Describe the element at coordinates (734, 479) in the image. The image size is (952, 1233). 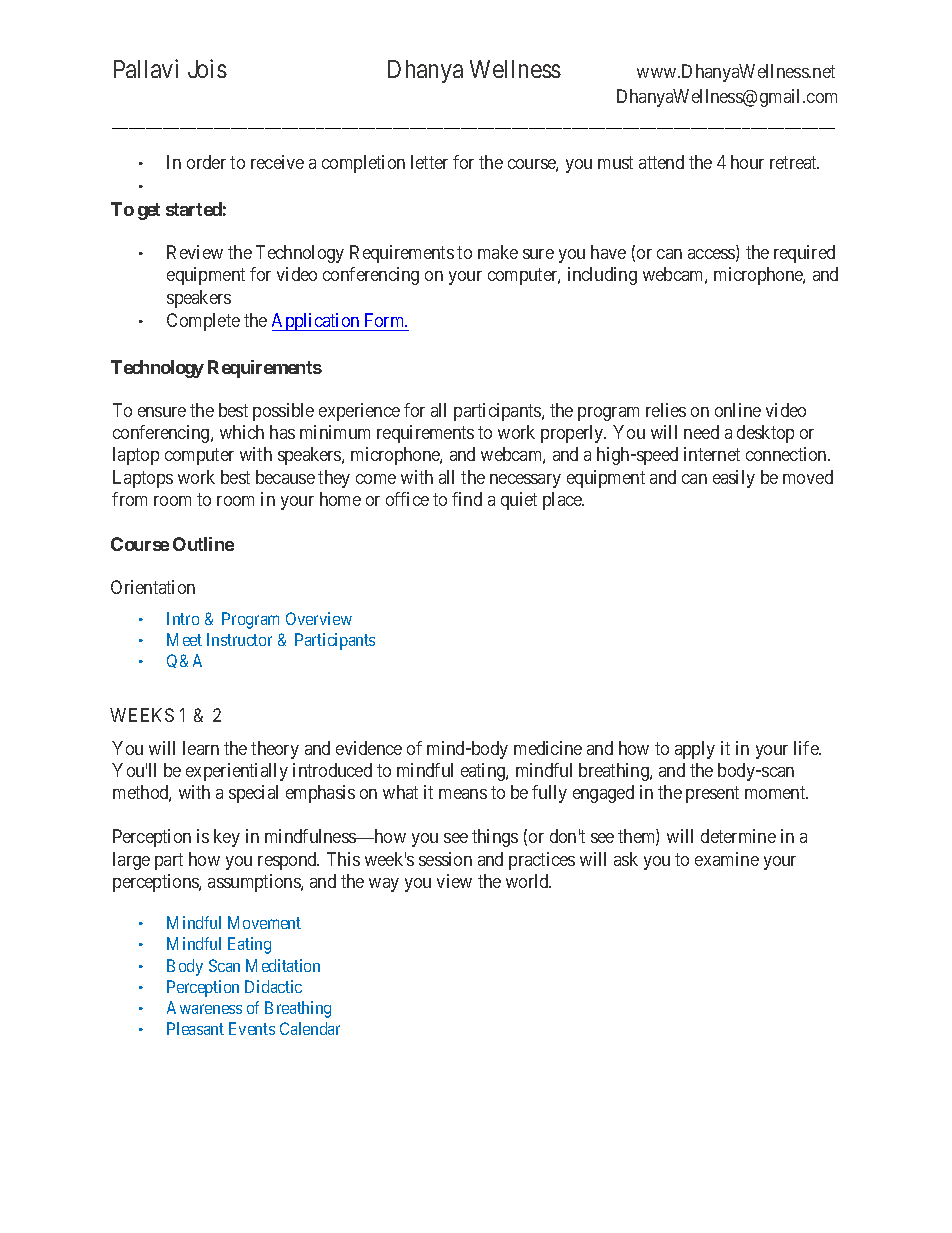
I see `easily` at that location.
